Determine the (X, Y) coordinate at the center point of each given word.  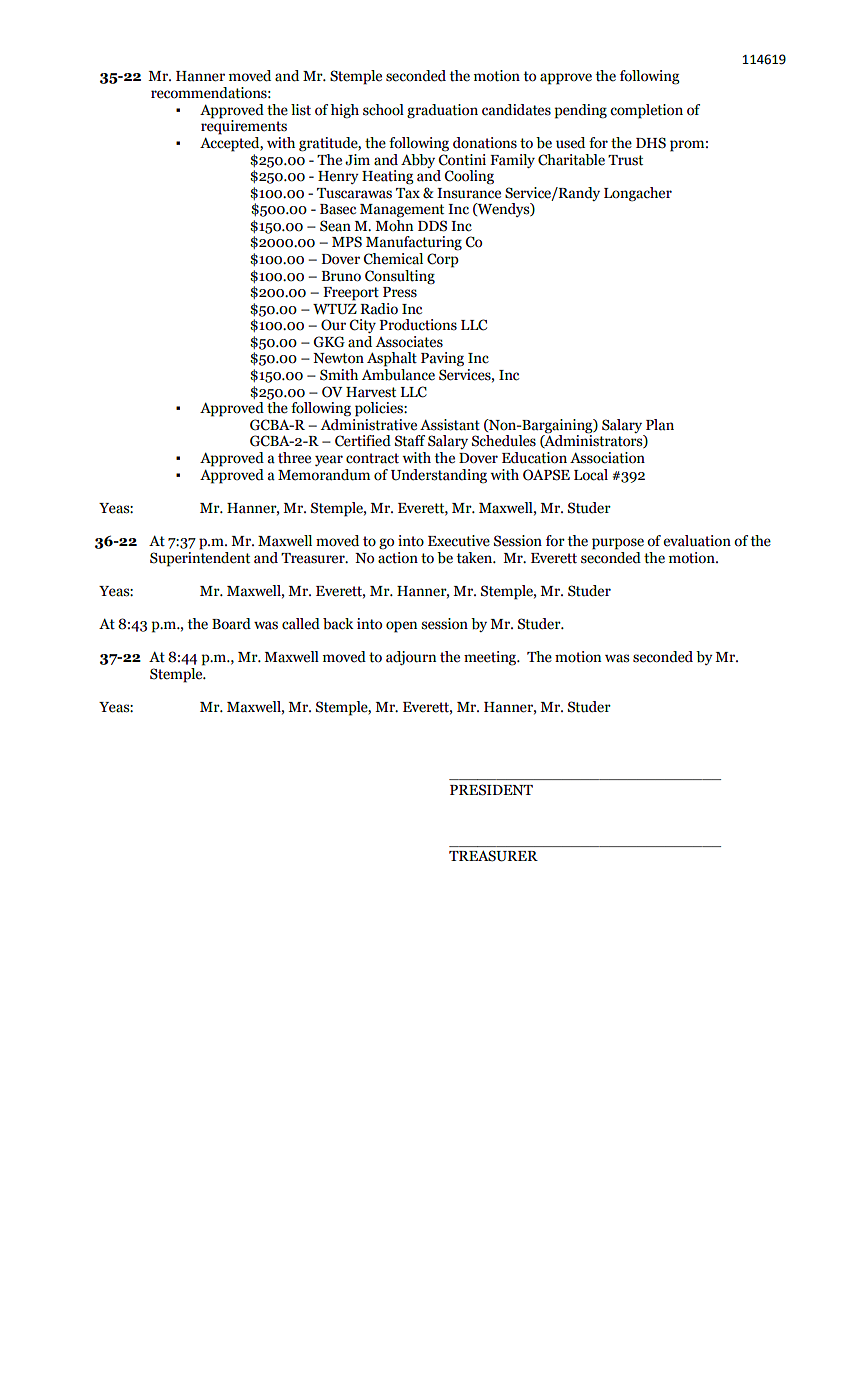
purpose (618, 544)
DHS (651, 143)
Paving (442, 359)
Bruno (341, 276)
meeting (491, 658)
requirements (244, 126)
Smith (339, 375)
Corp (443, 260)
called (301, 624)
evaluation (697, 541)
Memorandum (324, 475)
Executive (459, 541)
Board (231, 624)
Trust (625, 160)
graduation (442, 111)
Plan (660, 425)
